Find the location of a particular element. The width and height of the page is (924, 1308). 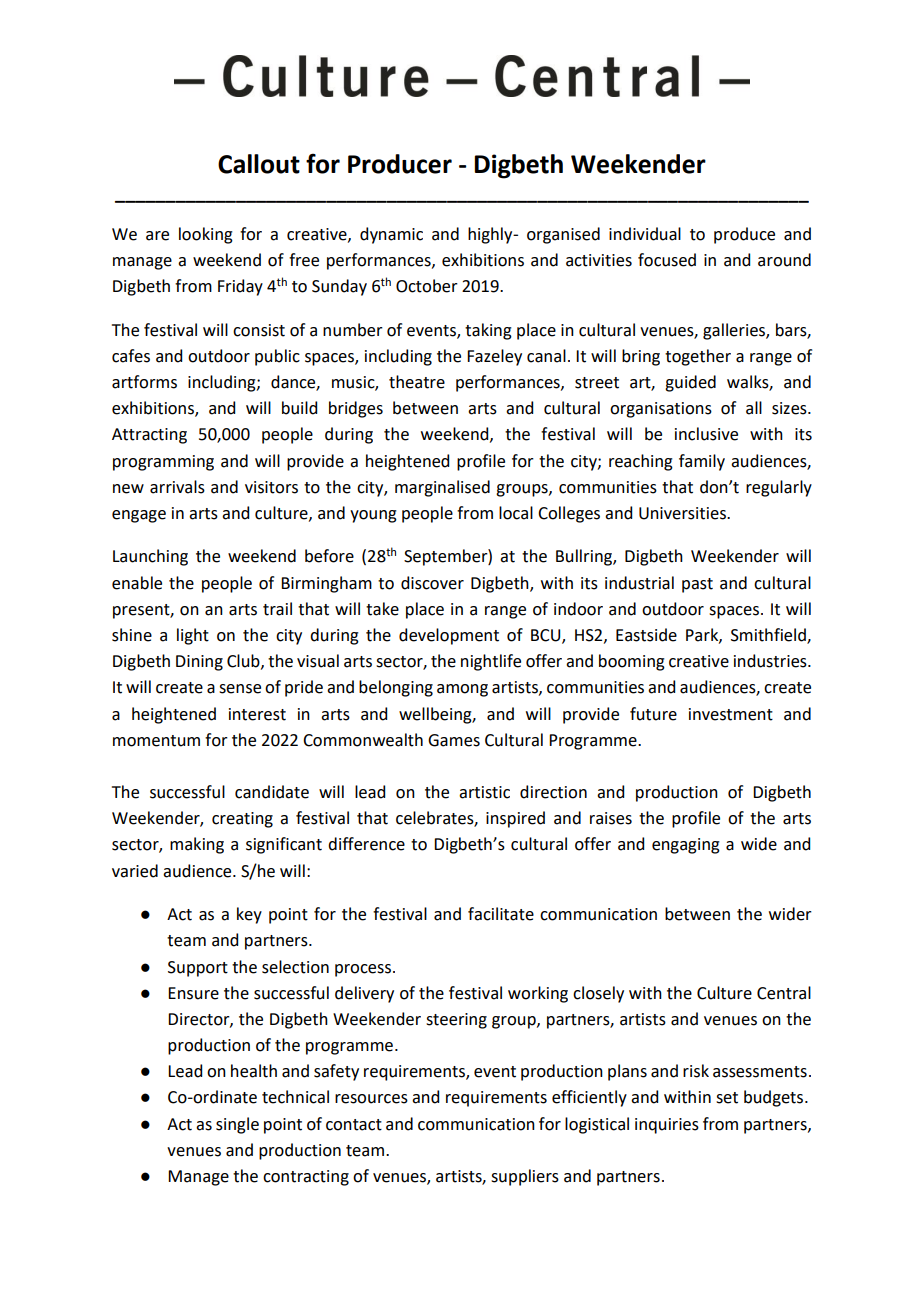

single is located at coordinates (237, 1125).
